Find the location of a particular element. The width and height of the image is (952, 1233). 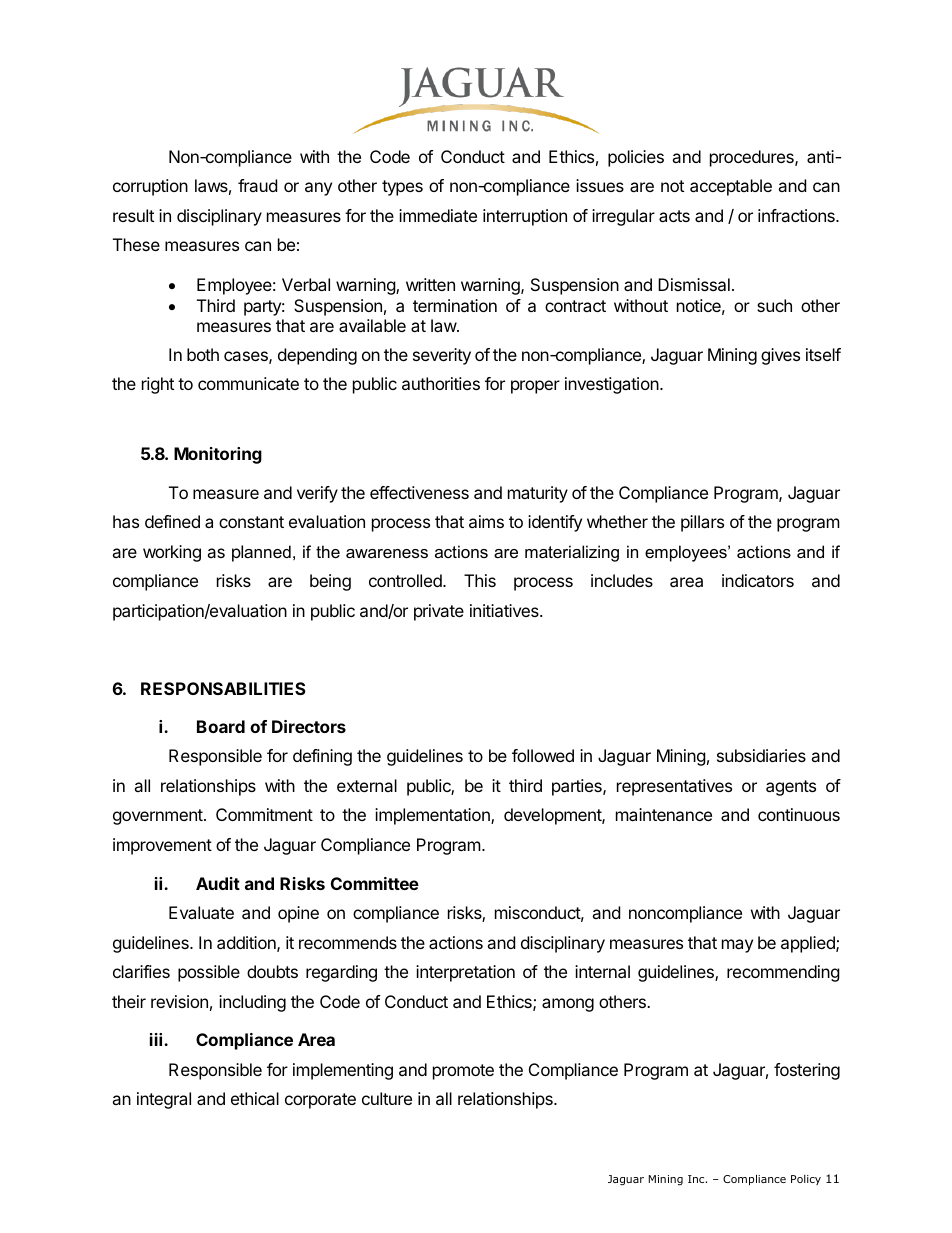

authorities is located at coordinates (441, 383).
